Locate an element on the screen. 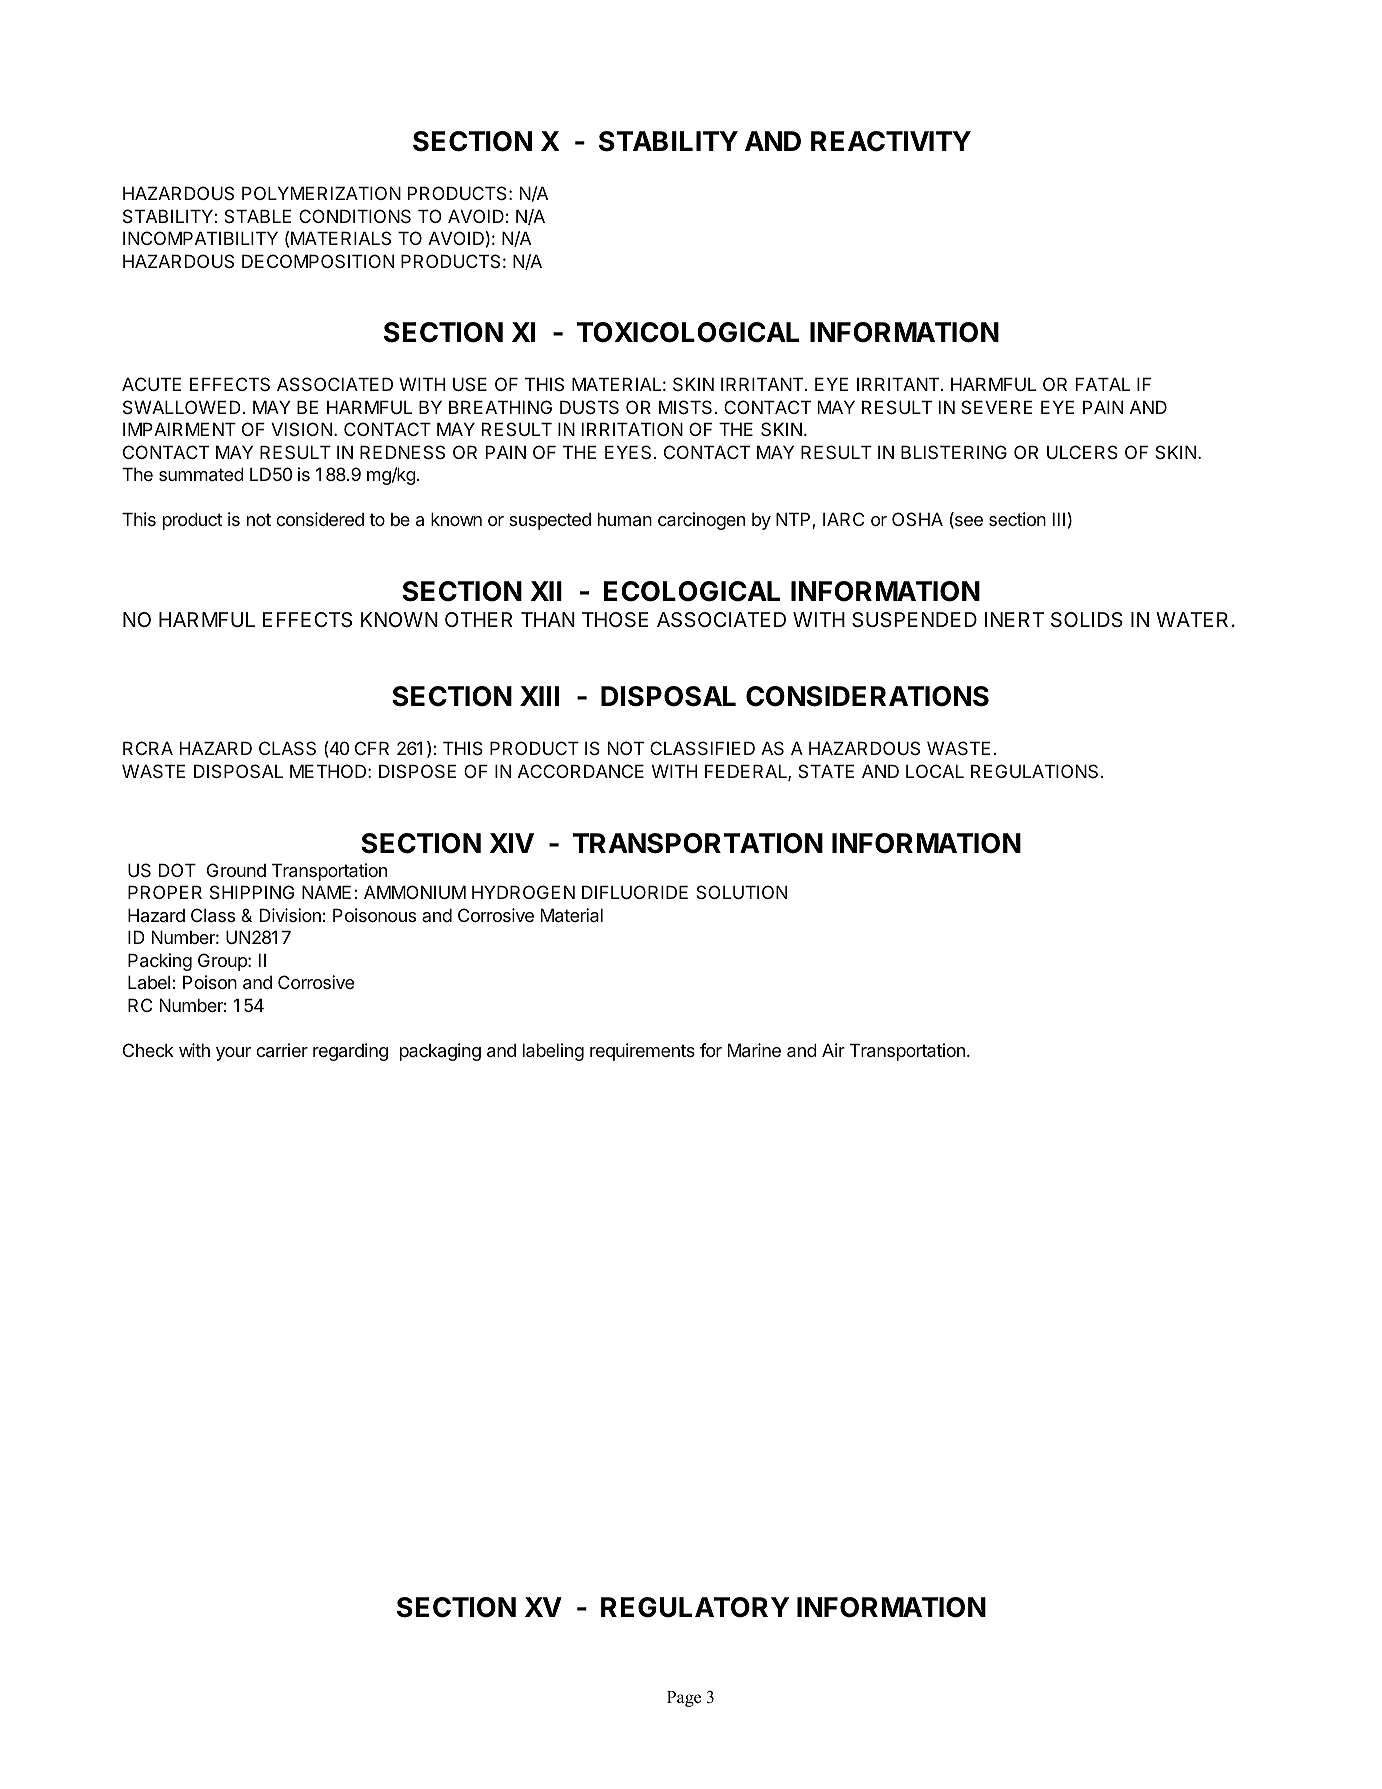 Image resolution: width=1382 pixels, height=1789 pixels. STABLE is located at coordinates (257, 216).
